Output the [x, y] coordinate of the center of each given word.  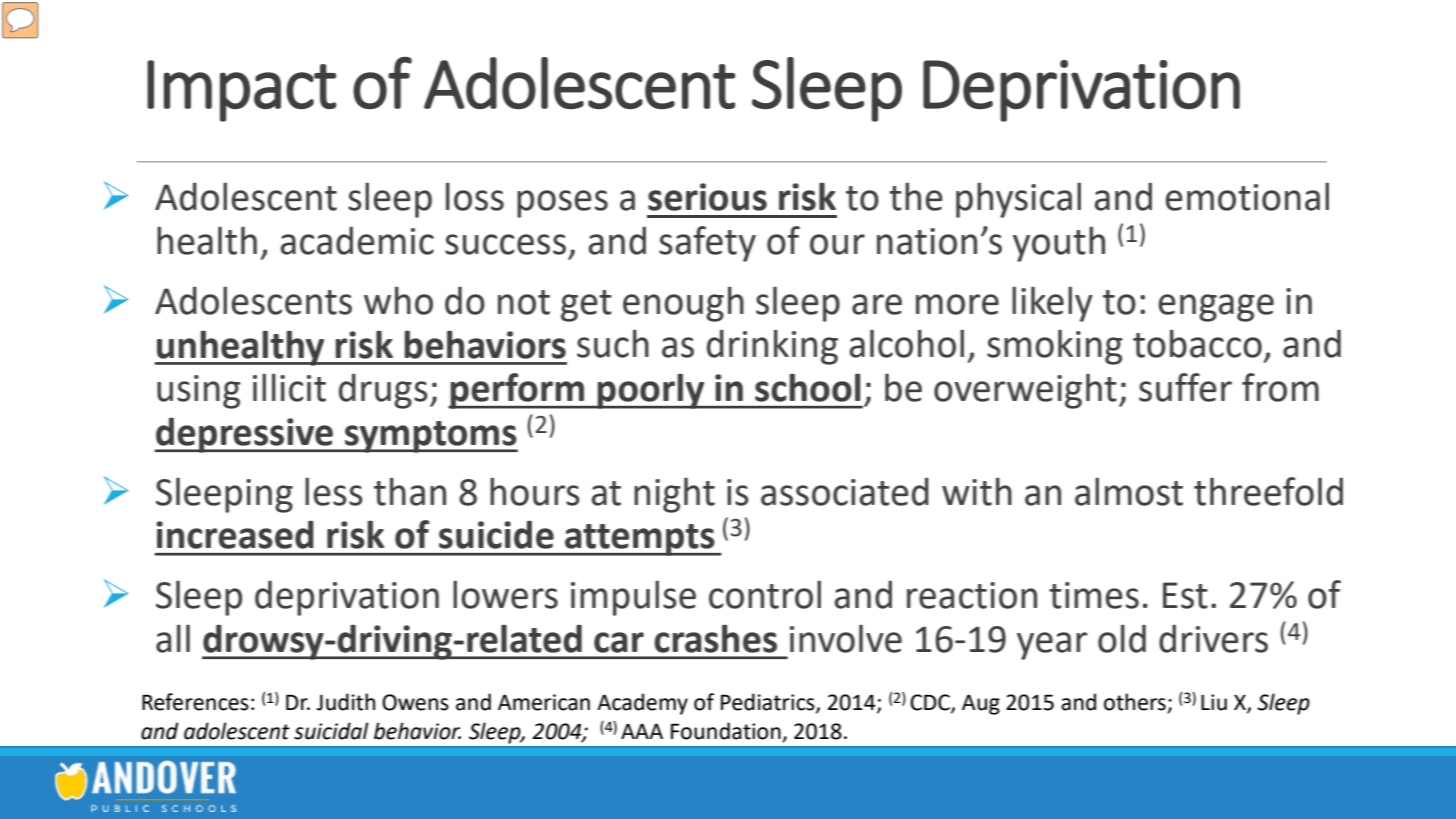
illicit [289, 388]
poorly [651, 391]
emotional [1247, 197]
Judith [345, 702]
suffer [1185, 387]
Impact [241, 91]
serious [707, 197]
